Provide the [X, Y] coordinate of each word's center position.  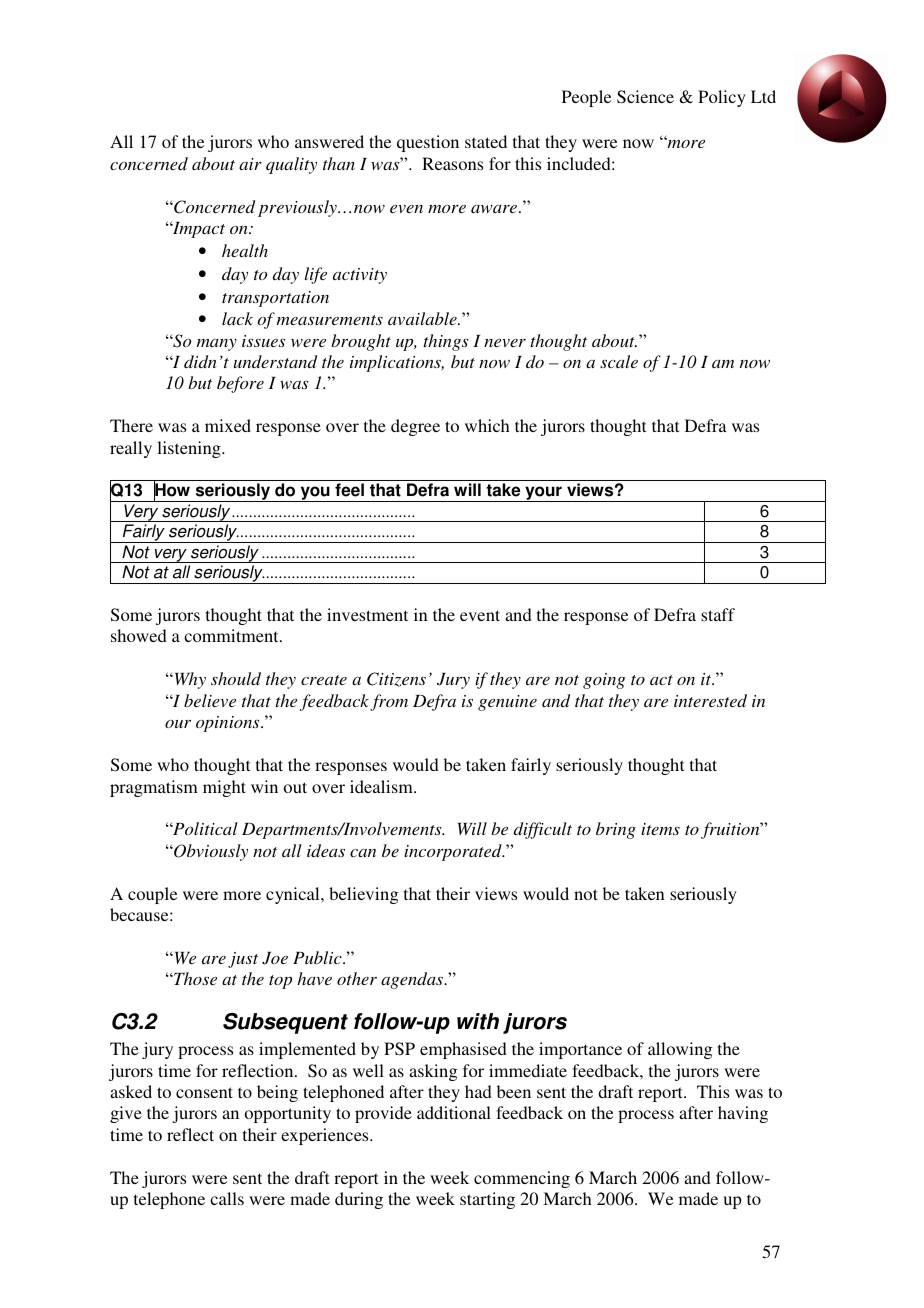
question [428, 143]
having [743, 1114]
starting [487, 1200]
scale [619, 361]
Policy [722, 98]
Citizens [396, 679]
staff [718, 614]
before [240, 384]
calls [227, 1198]
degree [415, 427]
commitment [232, 635]
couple [152, 895]
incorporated [454, 852]
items [660, 829]
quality [291, 165]
